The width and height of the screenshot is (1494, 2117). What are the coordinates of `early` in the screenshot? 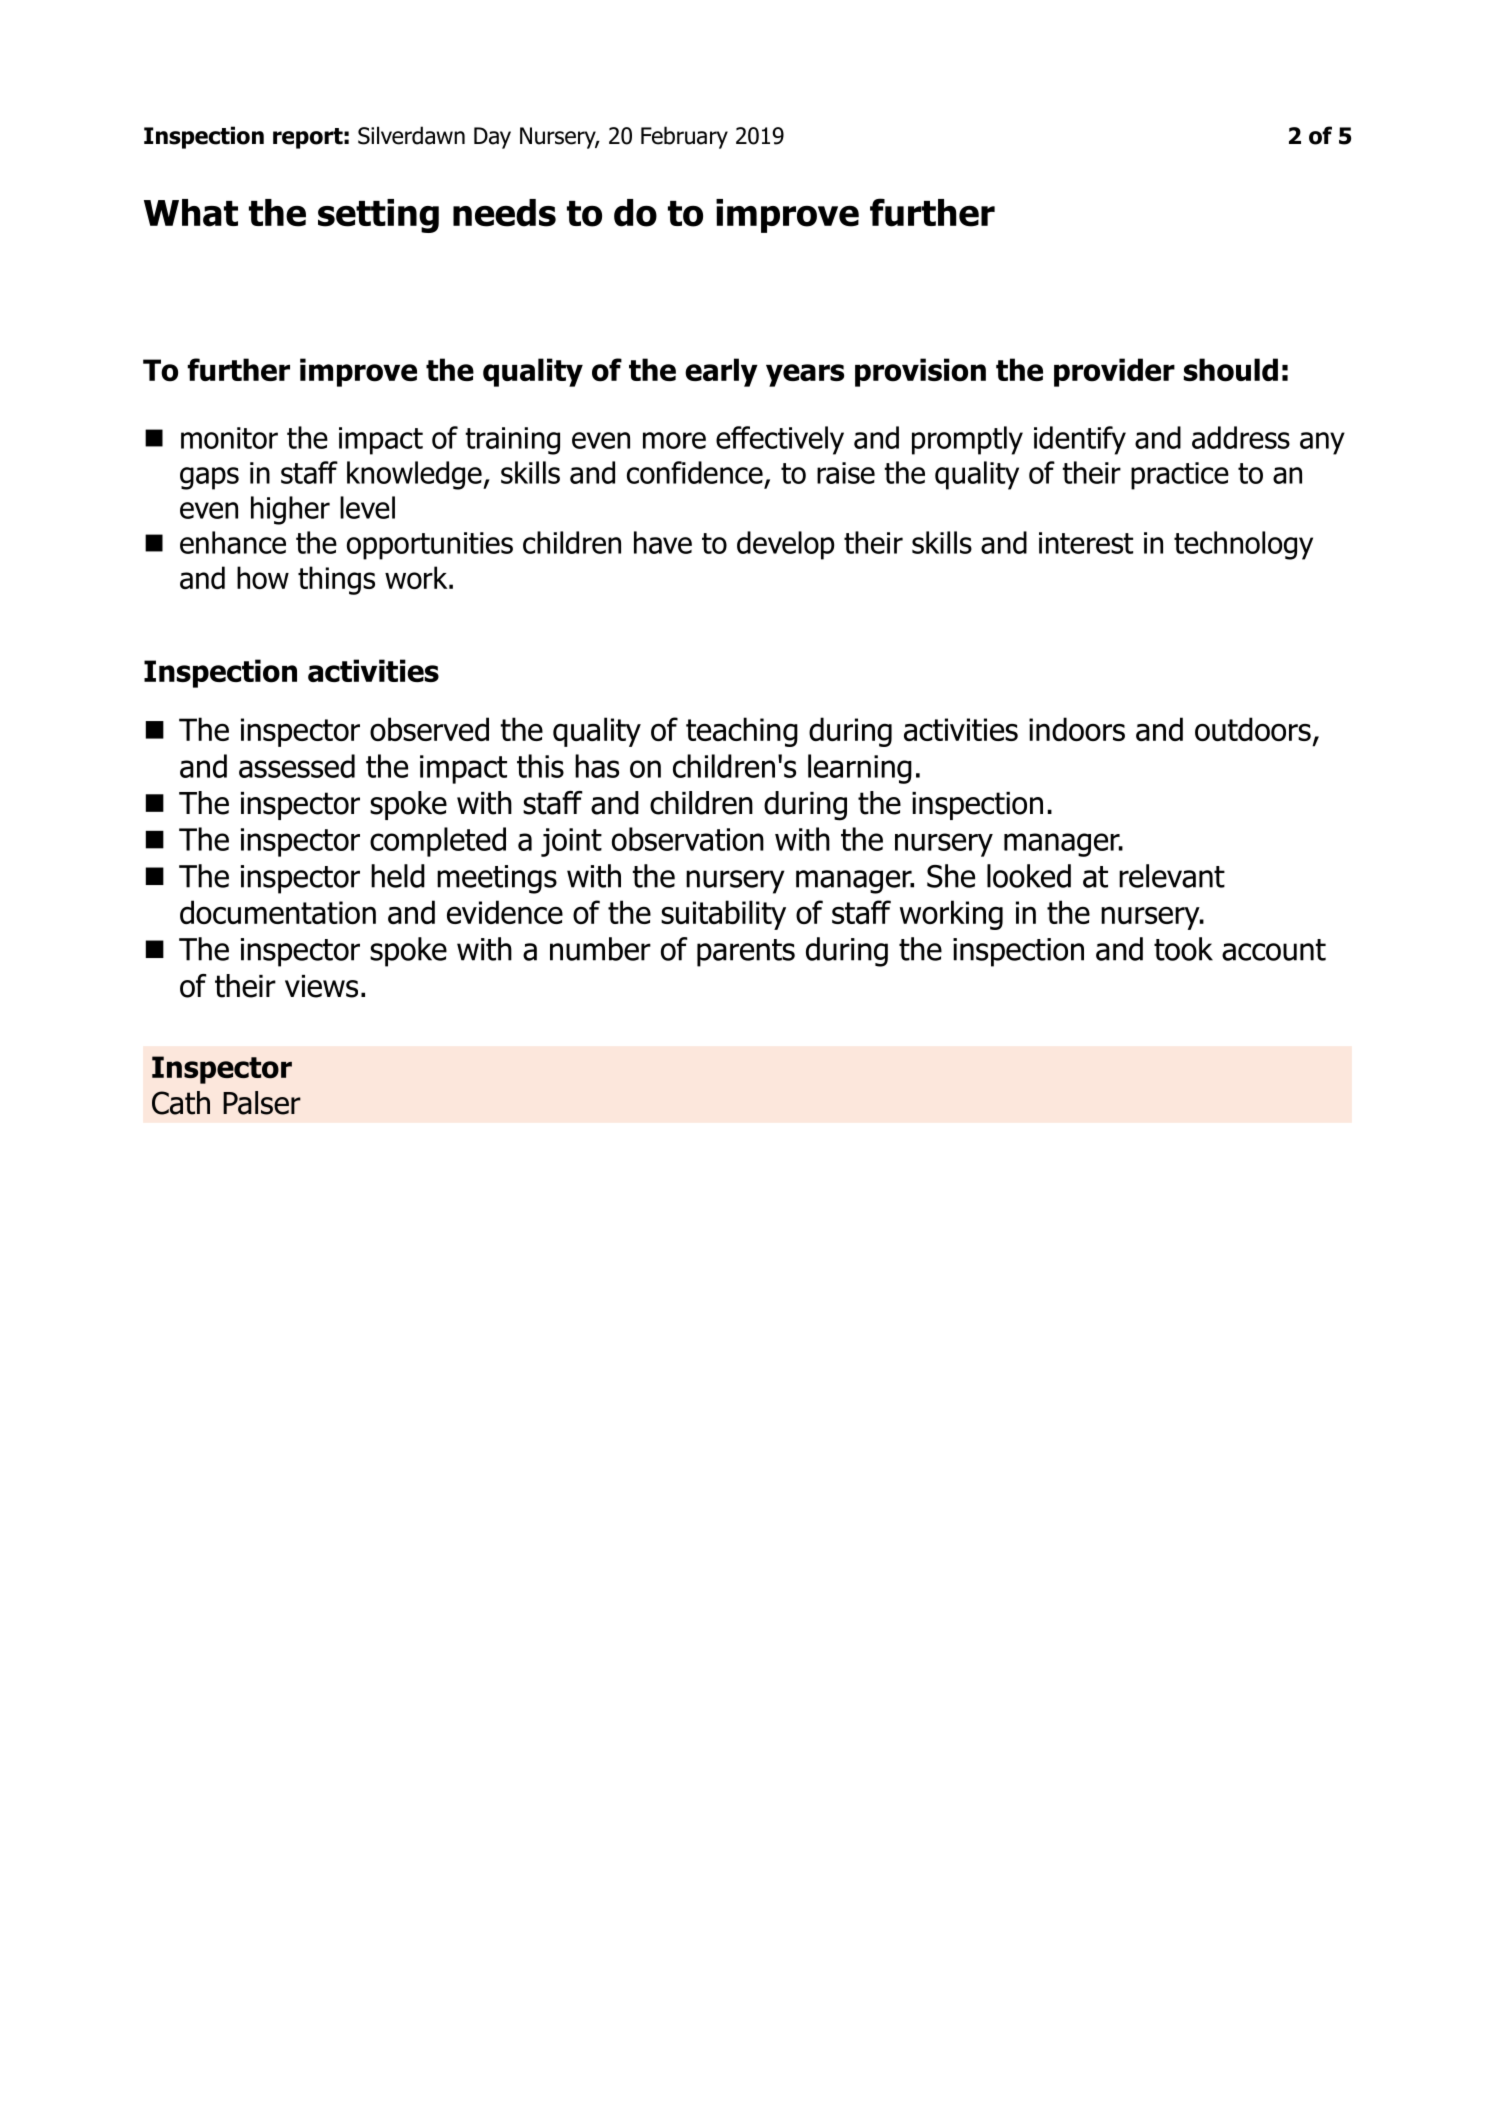 It's located at (721, 372).
